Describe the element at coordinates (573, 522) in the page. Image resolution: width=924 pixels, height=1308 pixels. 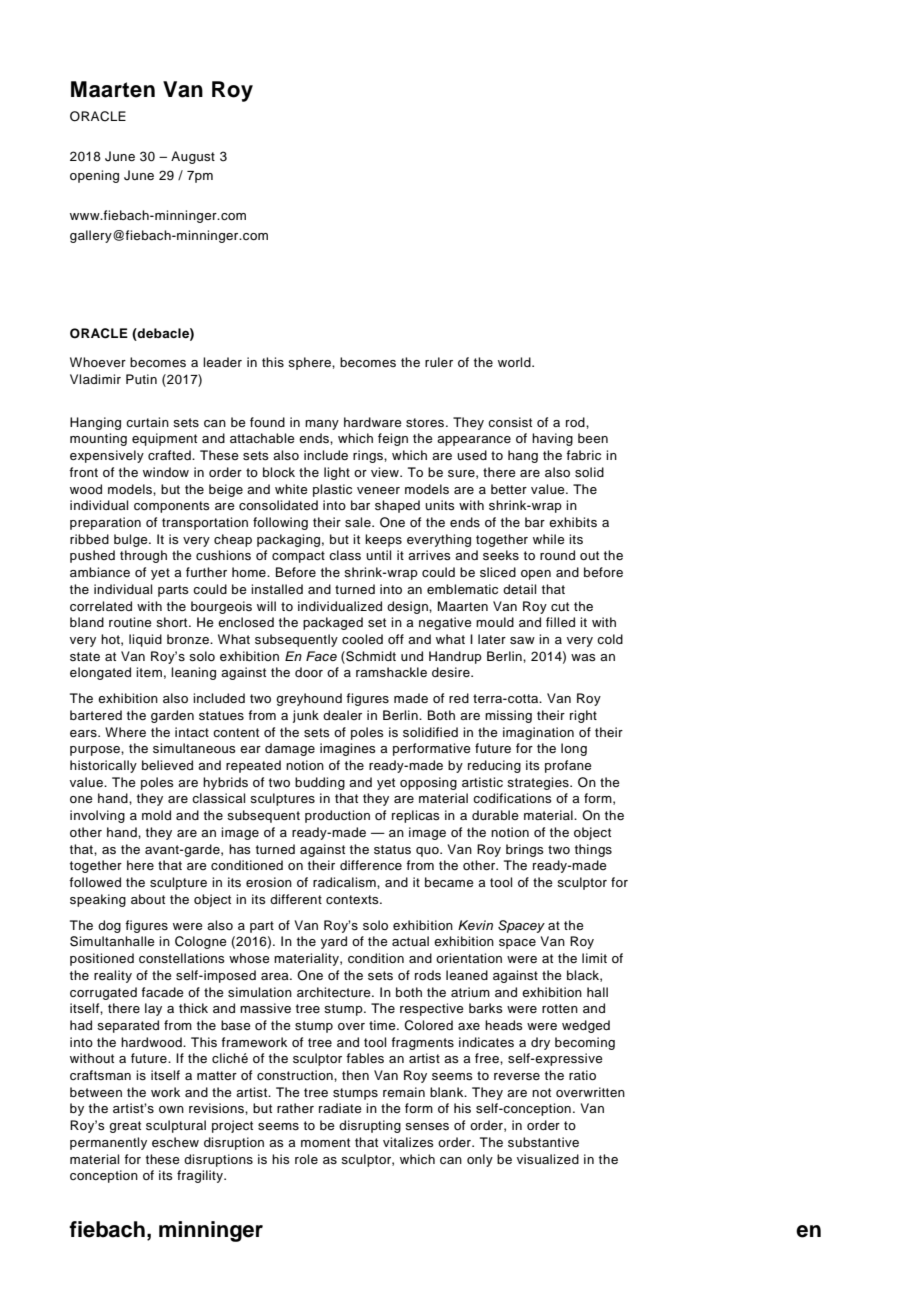
I see `exhibits` at that location.
